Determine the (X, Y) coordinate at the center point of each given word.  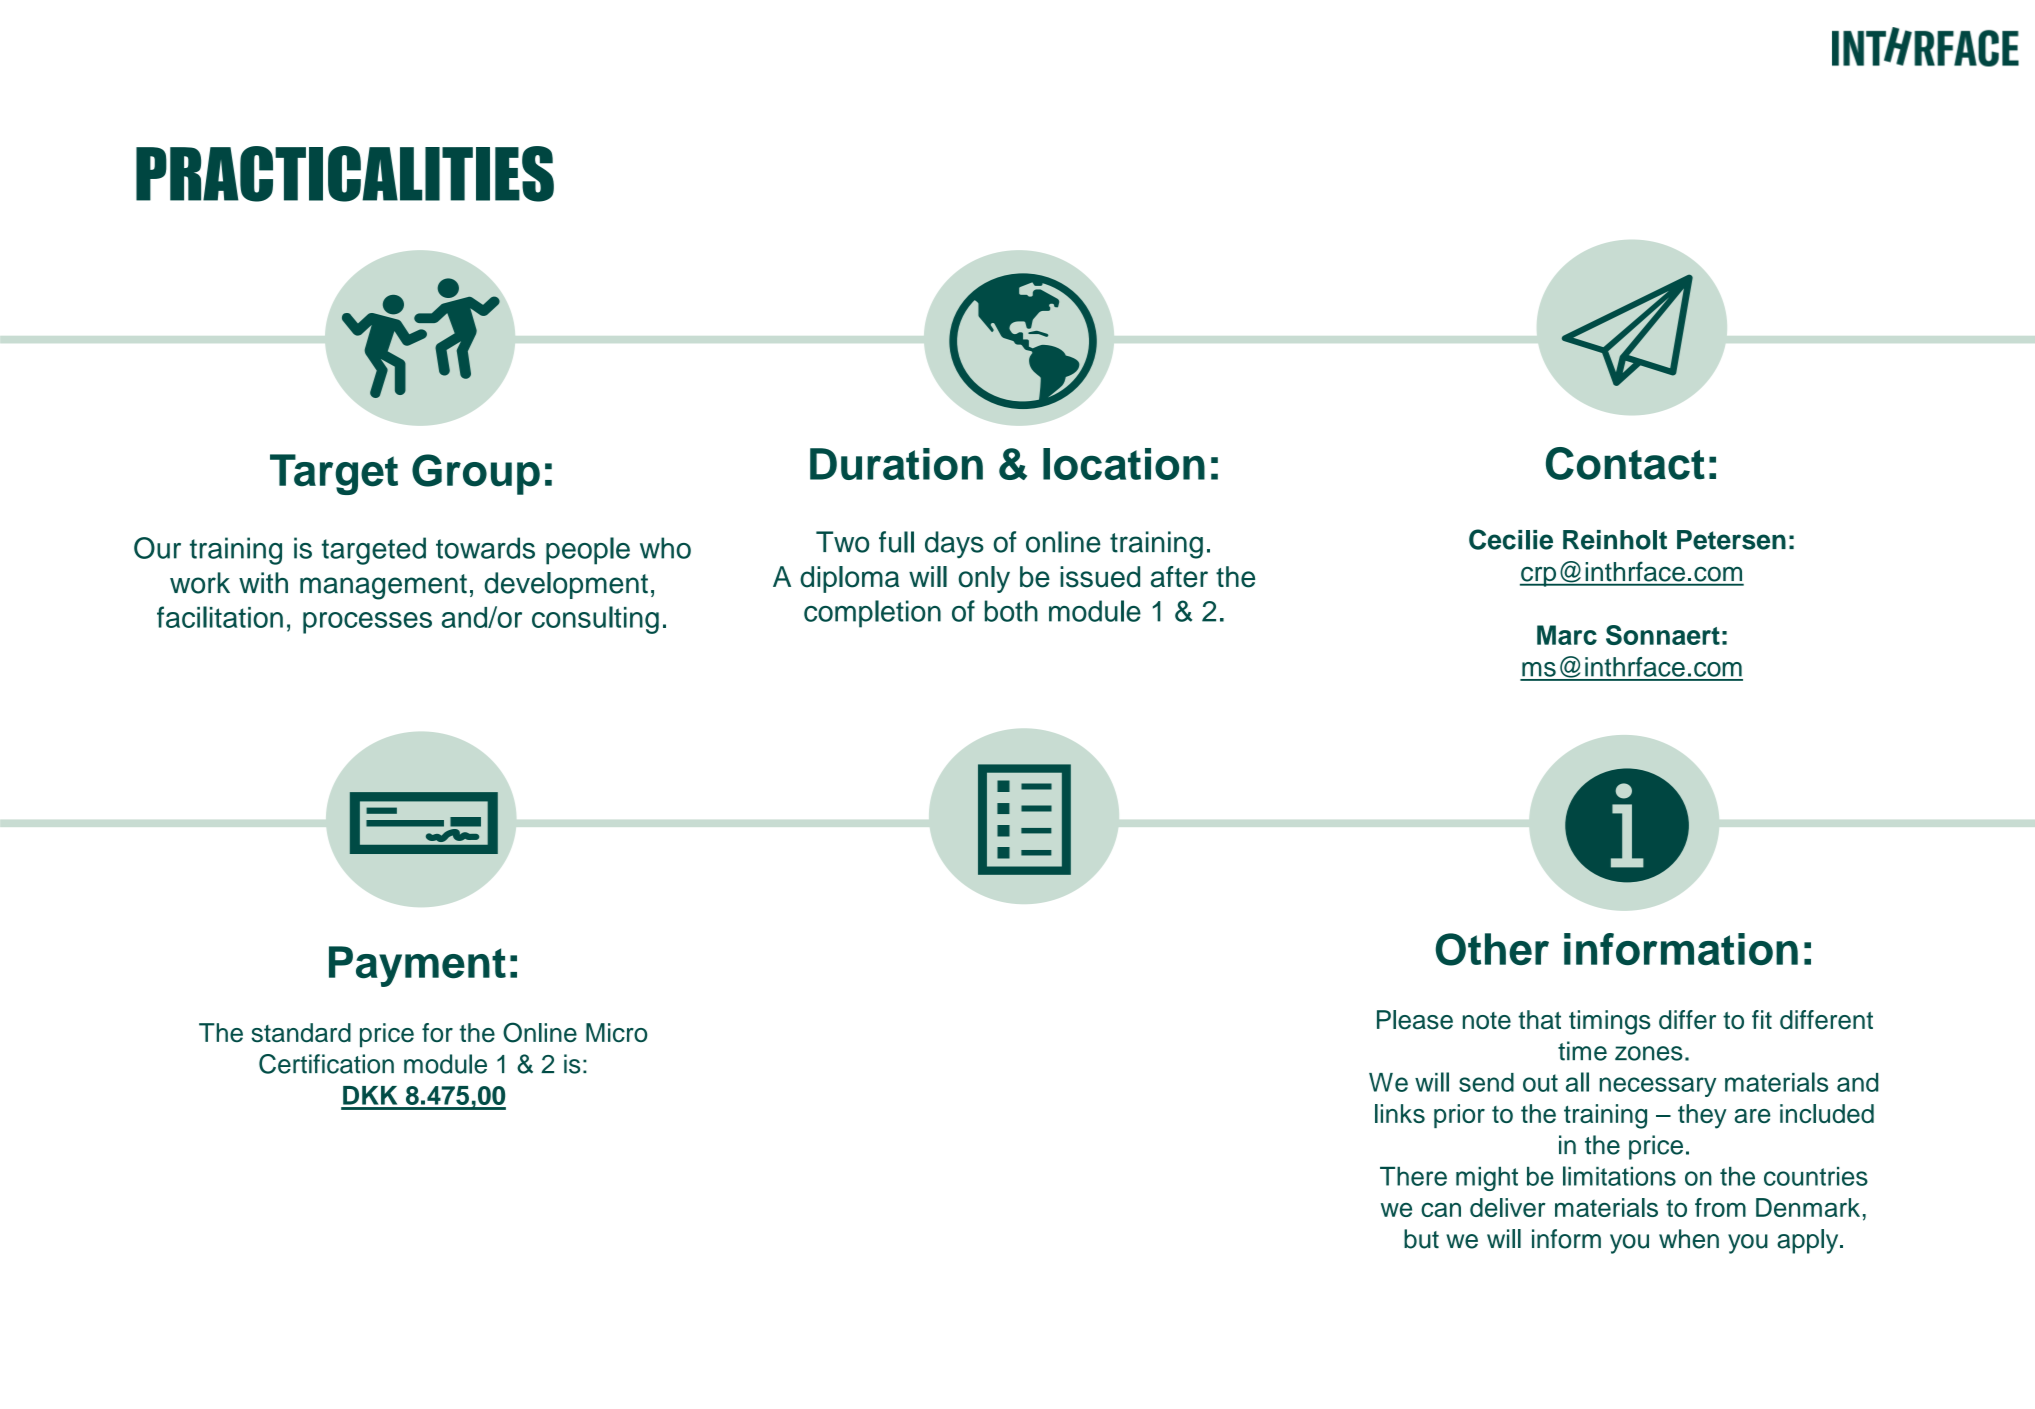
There (1413, 1176)
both (1011, 611)
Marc (1567, 635)
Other (1492, 949)
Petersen (1731, 540)
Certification (326, 1064)
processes (367, 623)
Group (476, 474)
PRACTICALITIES (345, 174)
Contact (1625, 463)
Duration (896, 464)
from (1720, 1207)
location (1124, 464)
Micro (616, 1032)
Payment (417, 966)
